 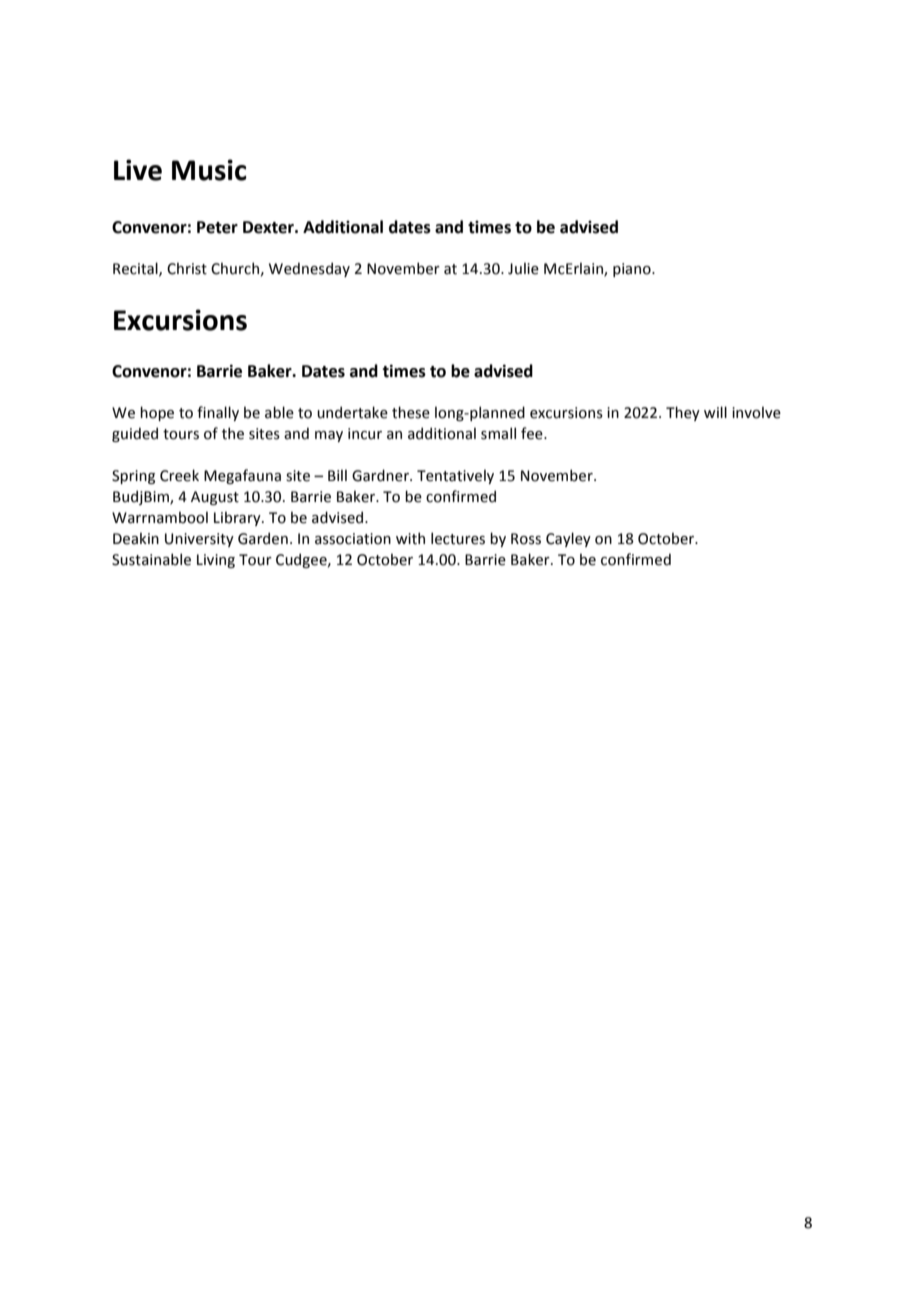 What do you see at coordinates (199, 540) in the document?
I see `University` at bounding box center [199, 540].
